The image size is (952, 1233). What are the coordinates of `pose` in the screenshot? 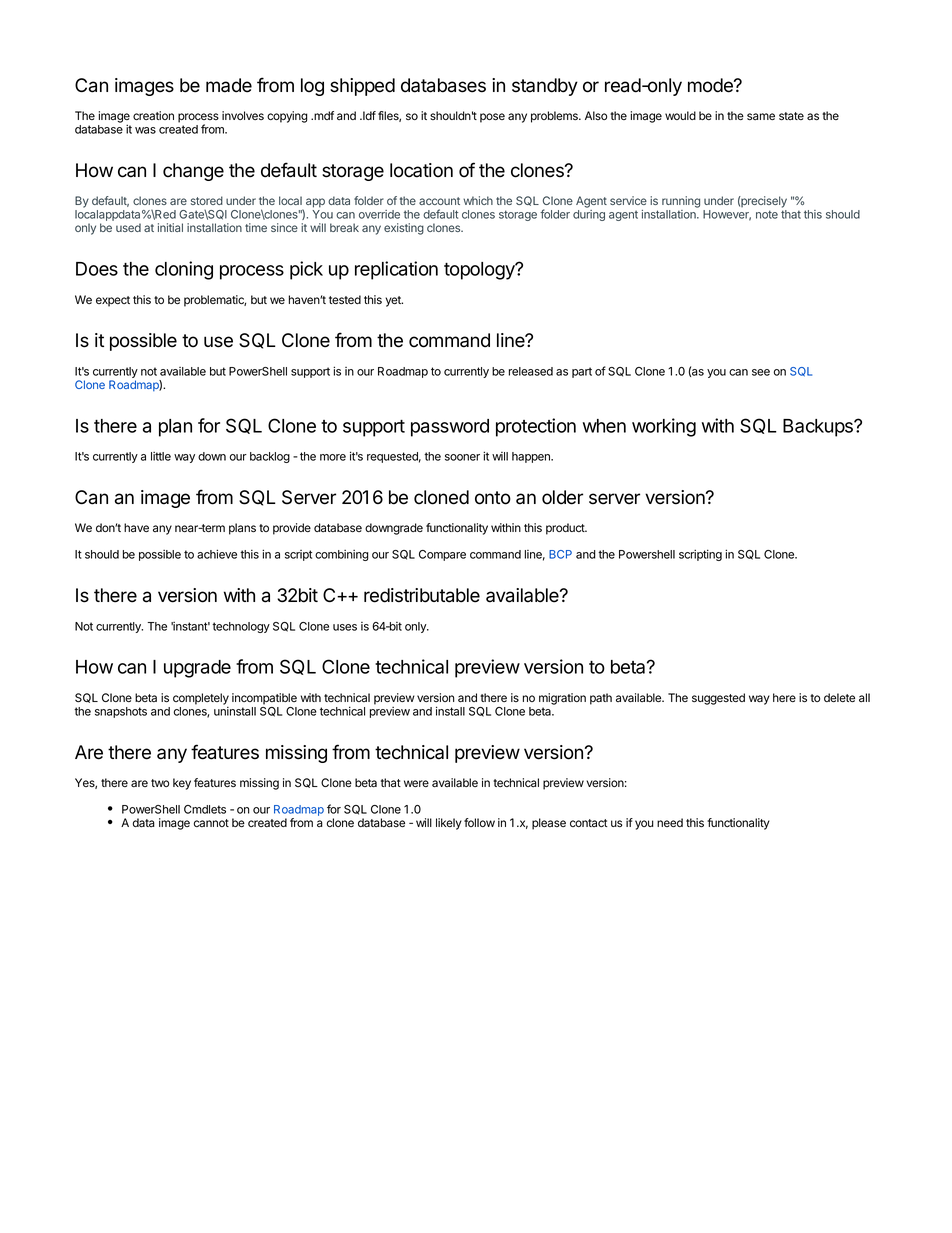 It's located at (492, 118).
